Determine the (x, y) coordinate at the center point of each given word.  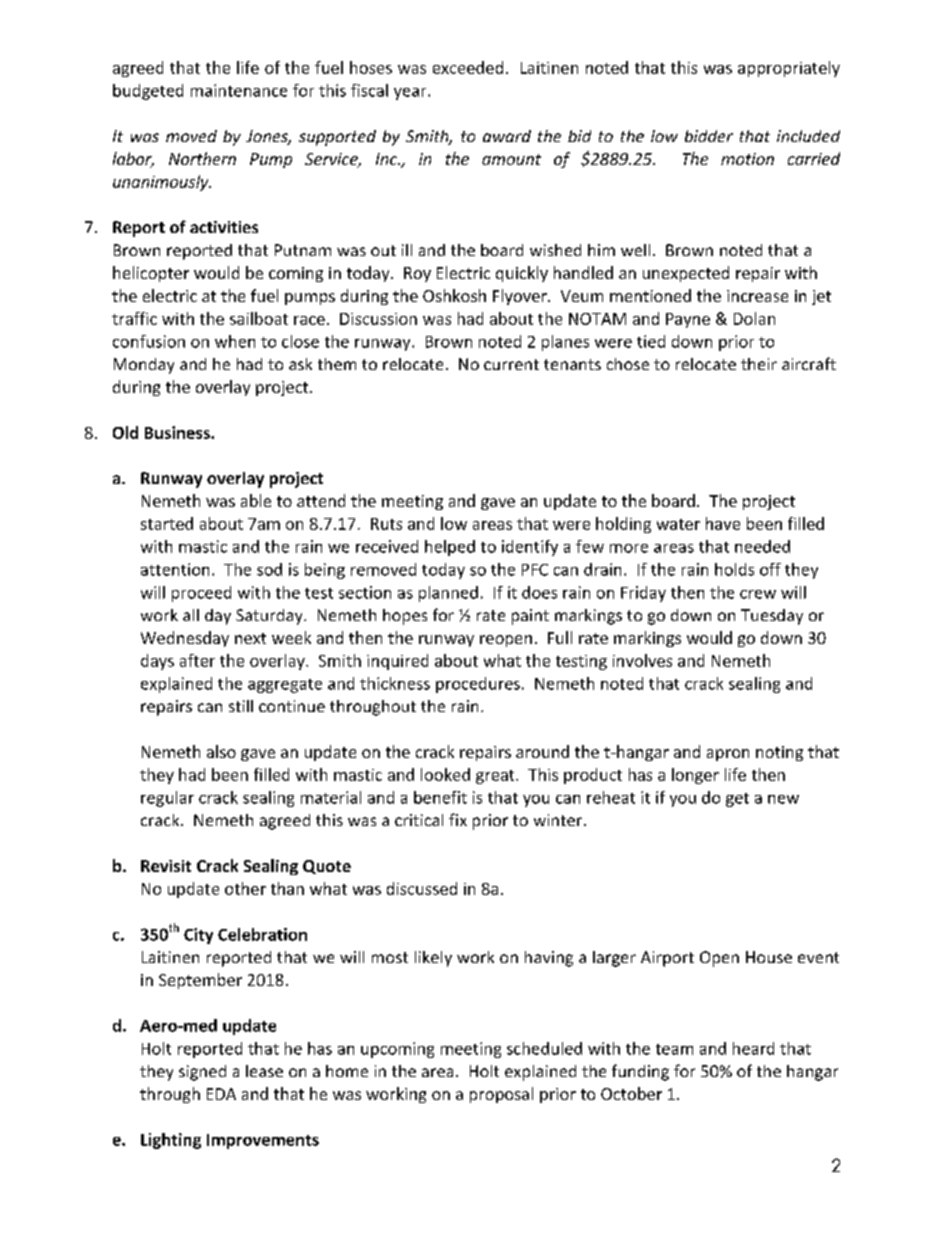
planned (448, 594)
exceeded (468, 67)
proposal (501, 1095)
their (759, 364)
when (235, 341)
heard (753, 1048)
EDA (221, 1094)
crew (758, 594)
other (245, 888)
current (511, 364)
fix (458, 819)
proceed (201, 594)
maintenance (239, 90)
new (783, 799)
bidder (709, 136)
